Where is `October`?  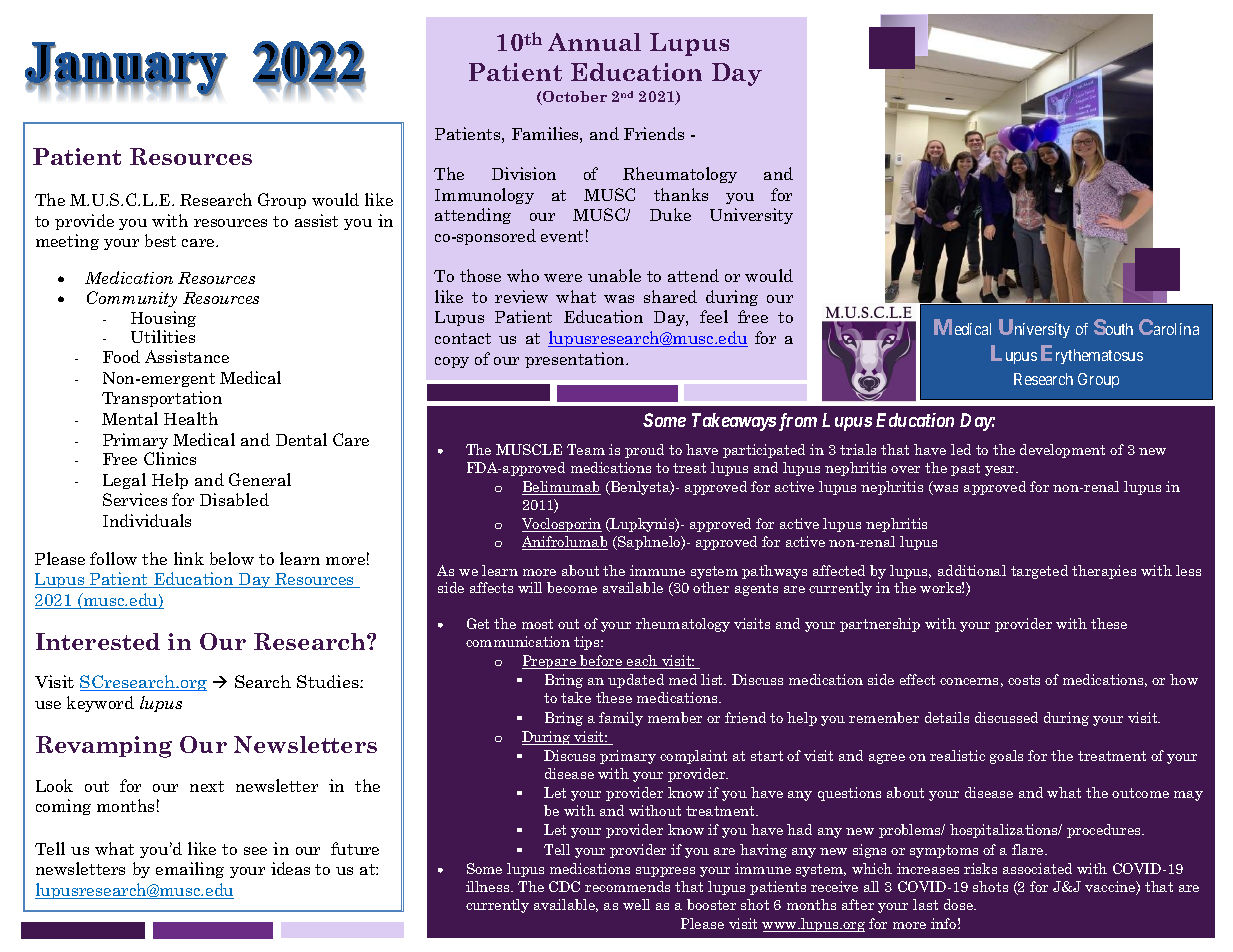 October is located at coordinates (574, 98).
